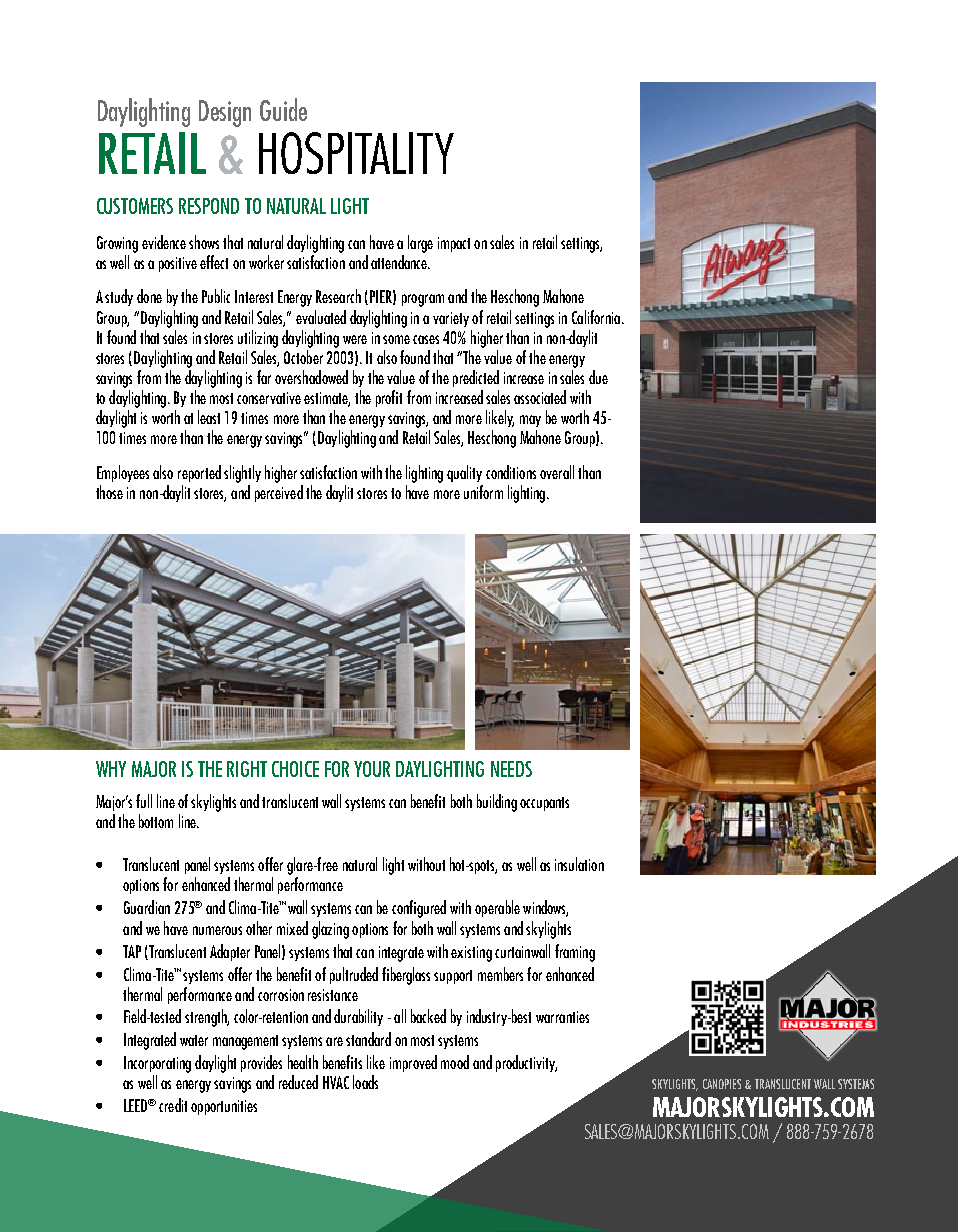  I want to click on CANOPIES, so click(722, 1084).
